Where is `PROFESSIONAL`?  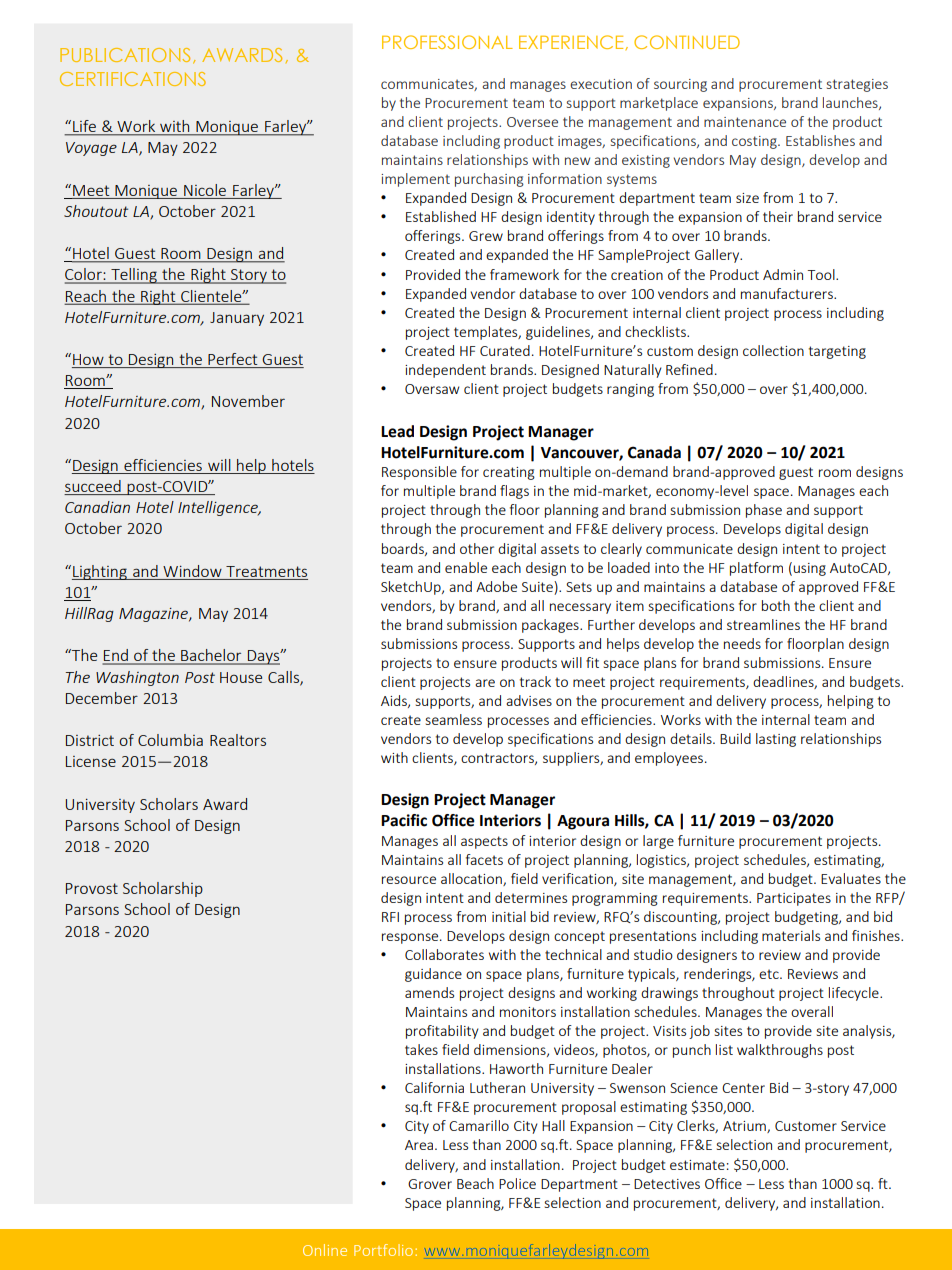
PROFESSIONAL is located at coordinates (447, 42).
